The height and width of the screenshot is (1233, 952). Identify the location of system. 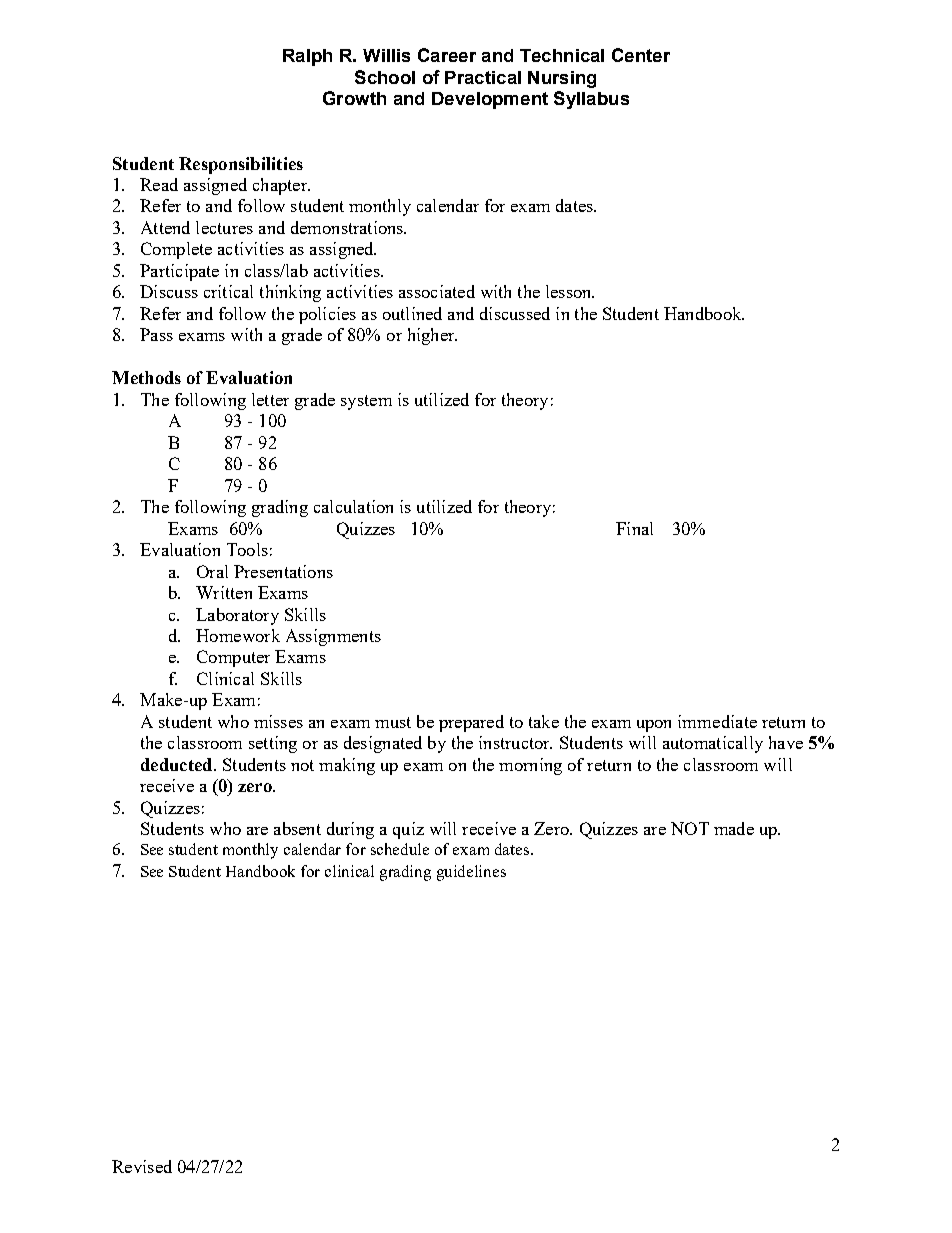
(366, 402).
